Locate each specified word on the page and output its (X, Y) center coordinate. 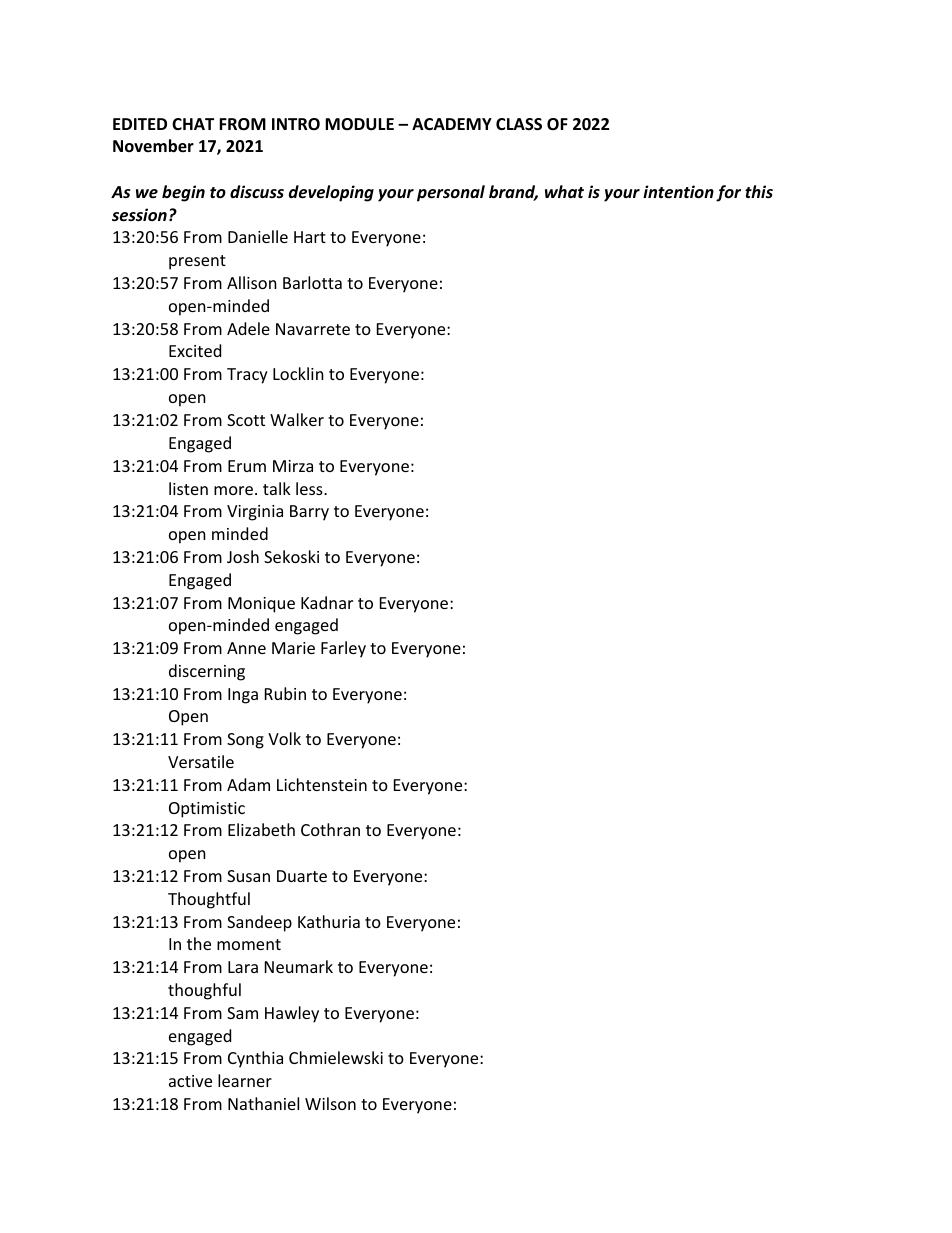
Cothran (330, 829)
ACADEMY (452, 124)
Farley (343, 649)
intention (678, 192)
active (190, 1081)
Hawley (292, 1014)
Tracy (247, 376)
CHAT (193, 124)
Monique (261, 605)
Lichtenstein (322, 784)
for (728, 193)
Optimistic (207, 810)
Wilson (330, 1103)
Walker (297, 419)
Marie (293, 648)
